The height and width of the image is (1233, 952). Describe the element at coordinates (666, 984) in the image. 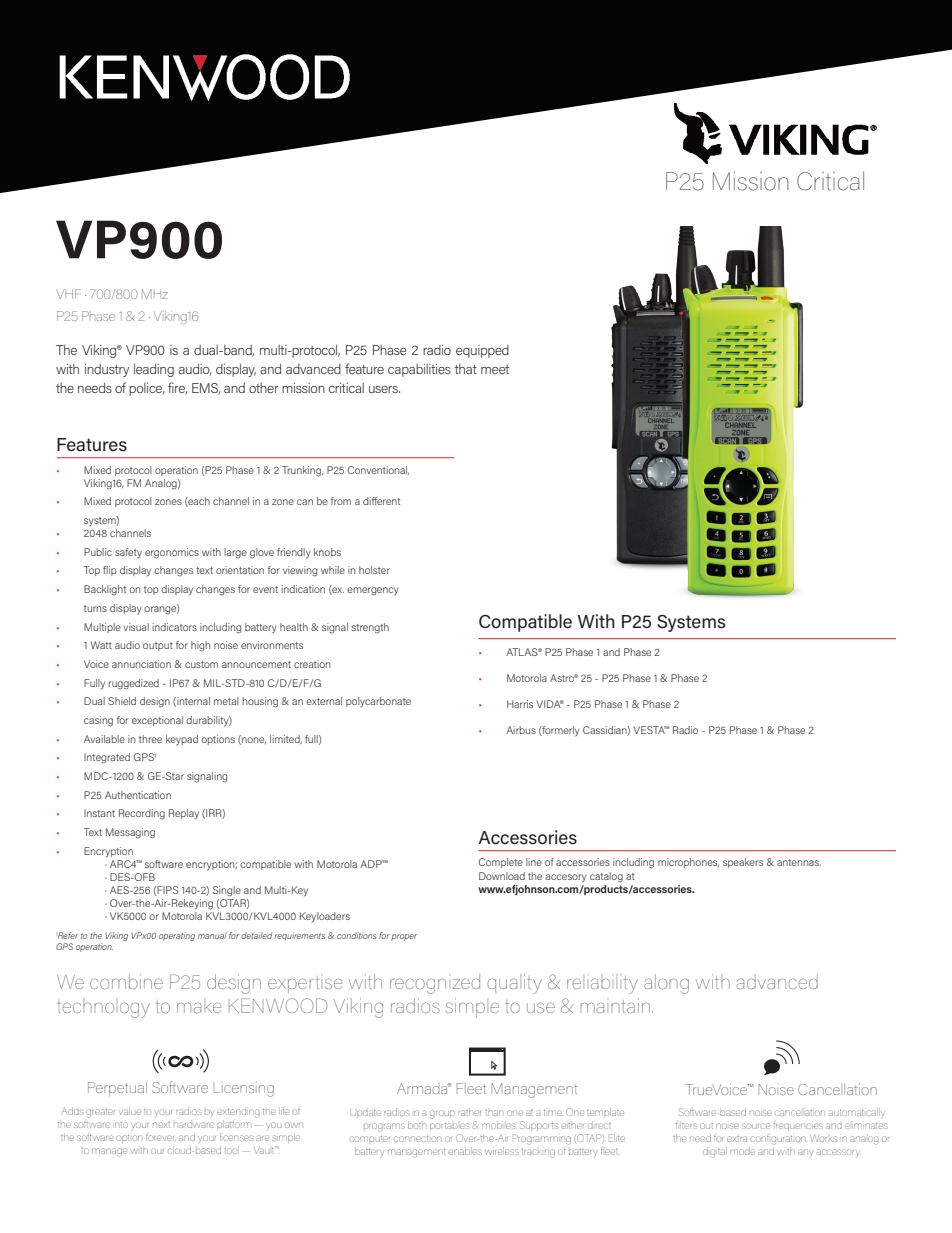

I see `along` at that location.
